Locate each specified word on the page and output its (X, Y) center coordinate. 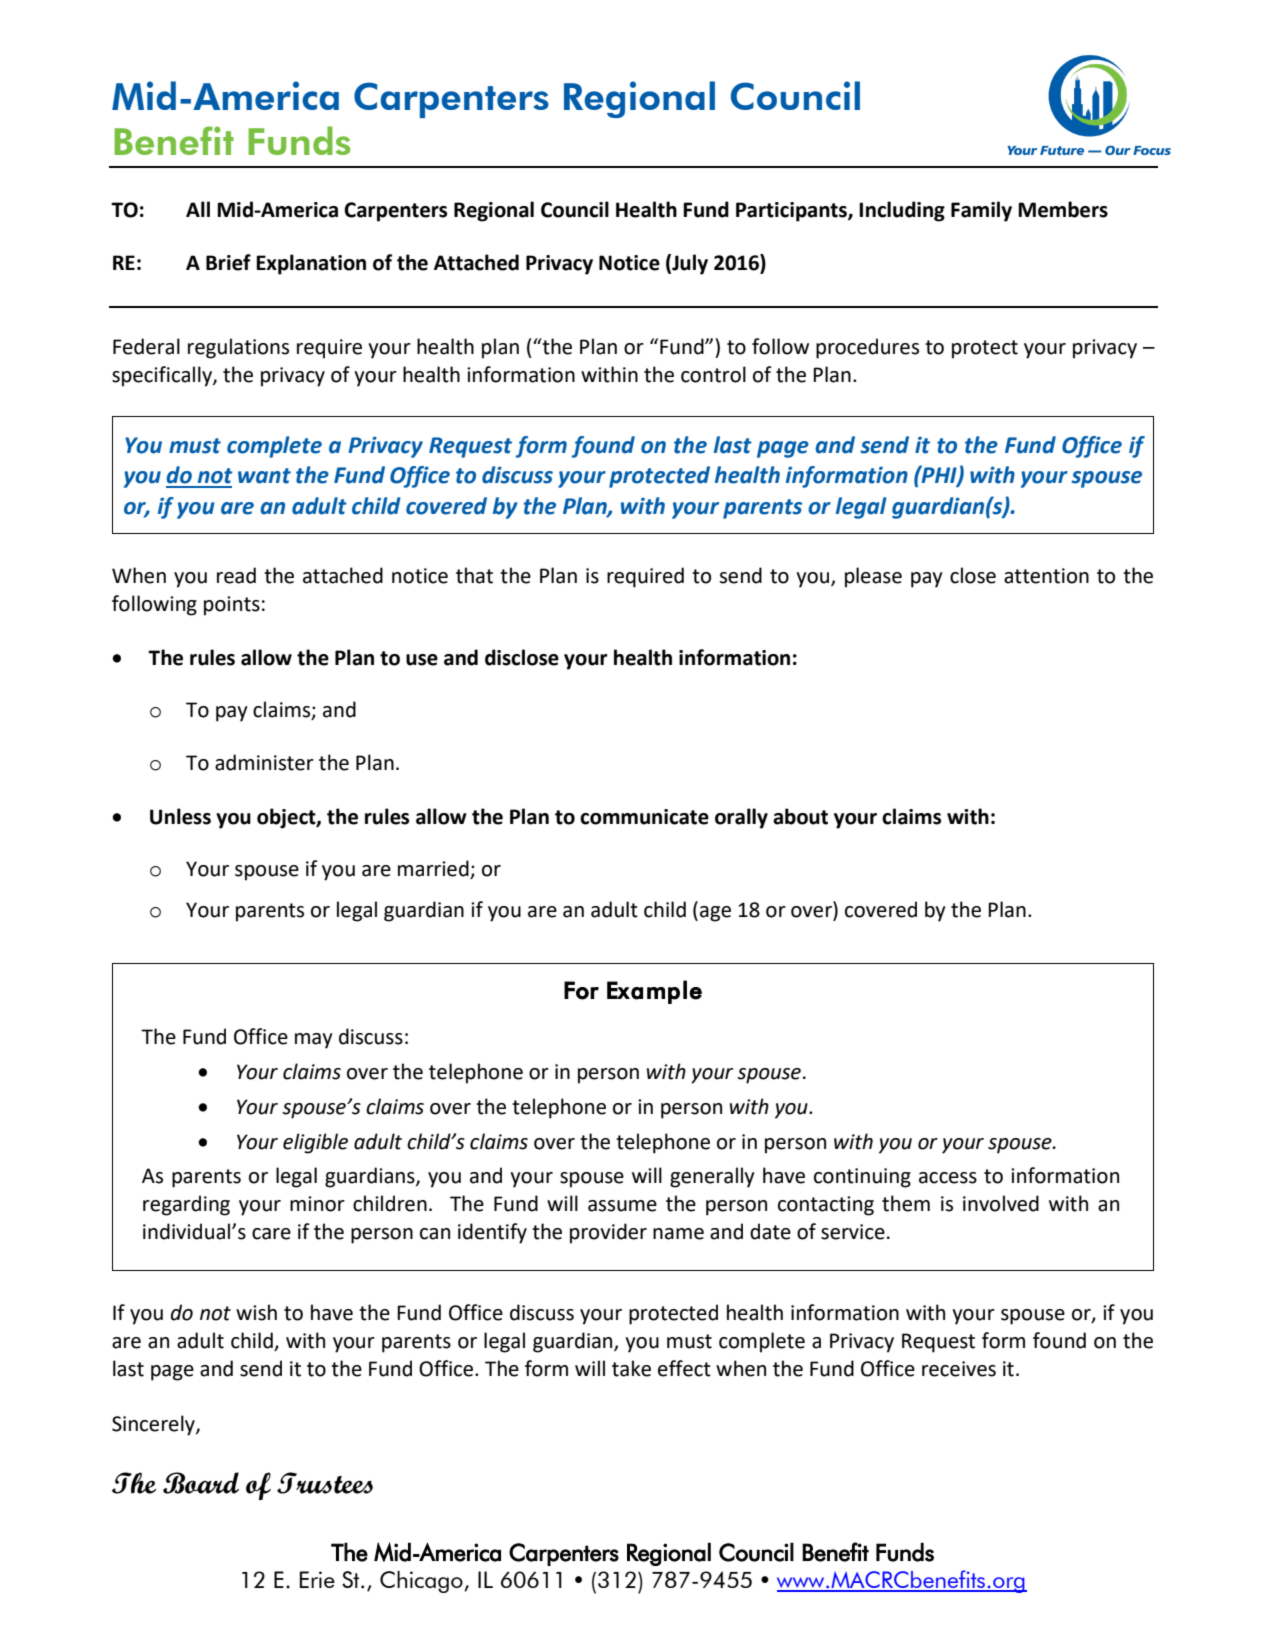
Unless (180, 816)
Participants (792, 212)
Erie (317, 1579)
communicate (644, 817)
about (800, 816)
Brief (228, 262)
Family (981, 211)
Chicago (422, 1582)
